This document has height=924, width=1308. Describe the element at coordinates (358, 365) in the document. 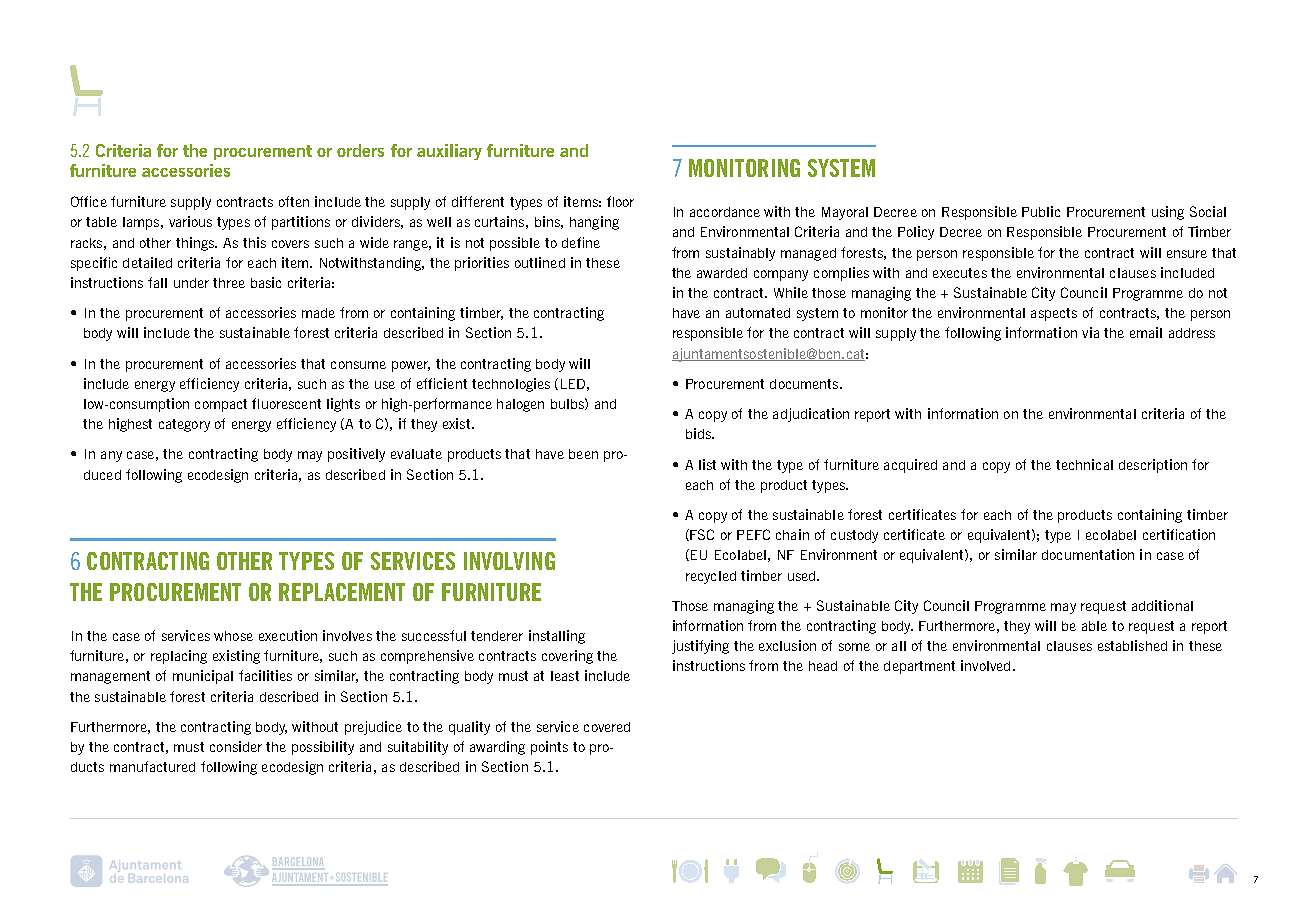

I see `consume` at that location.
